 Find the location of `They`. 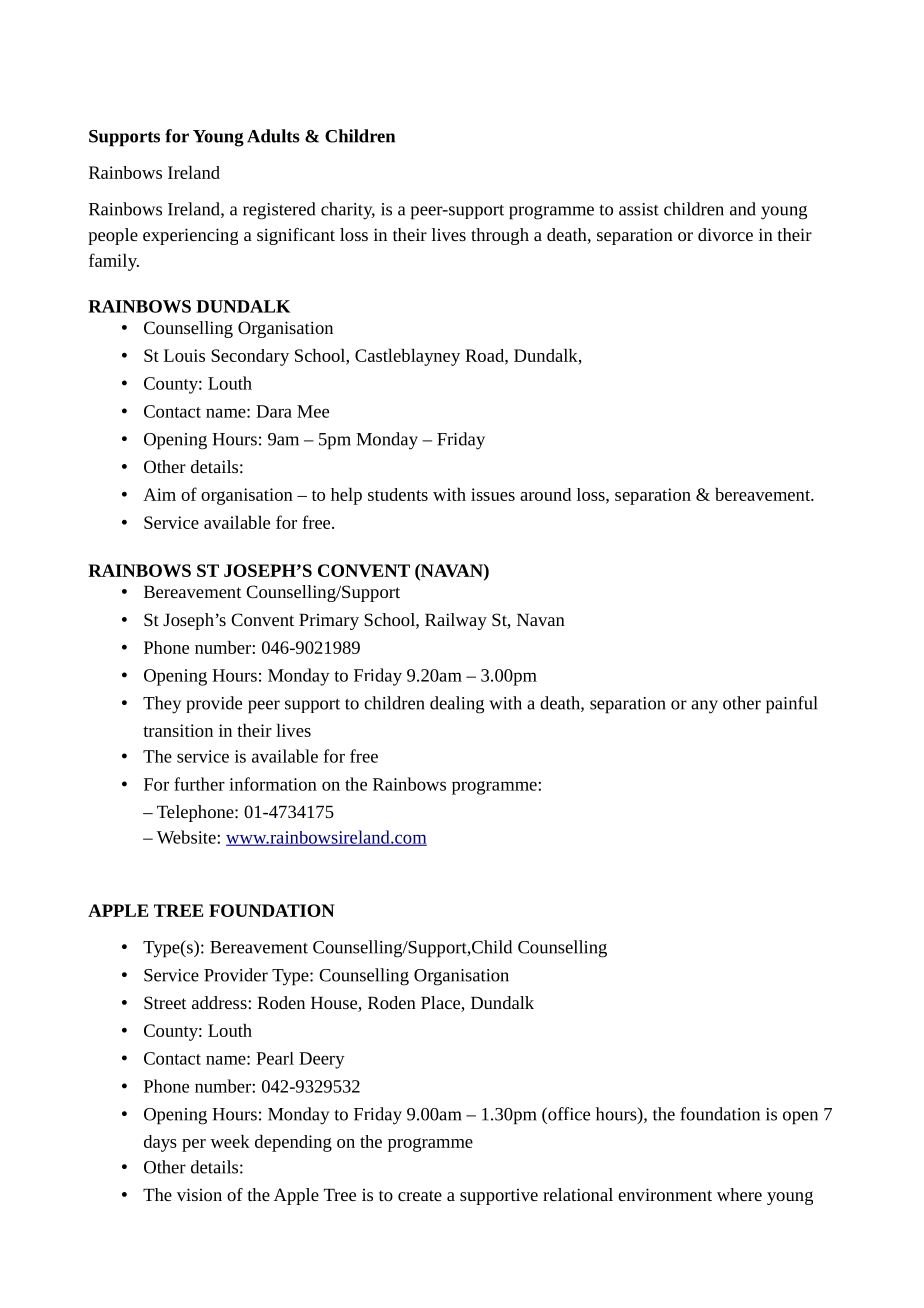

They is located at coordinates (162, 705).
